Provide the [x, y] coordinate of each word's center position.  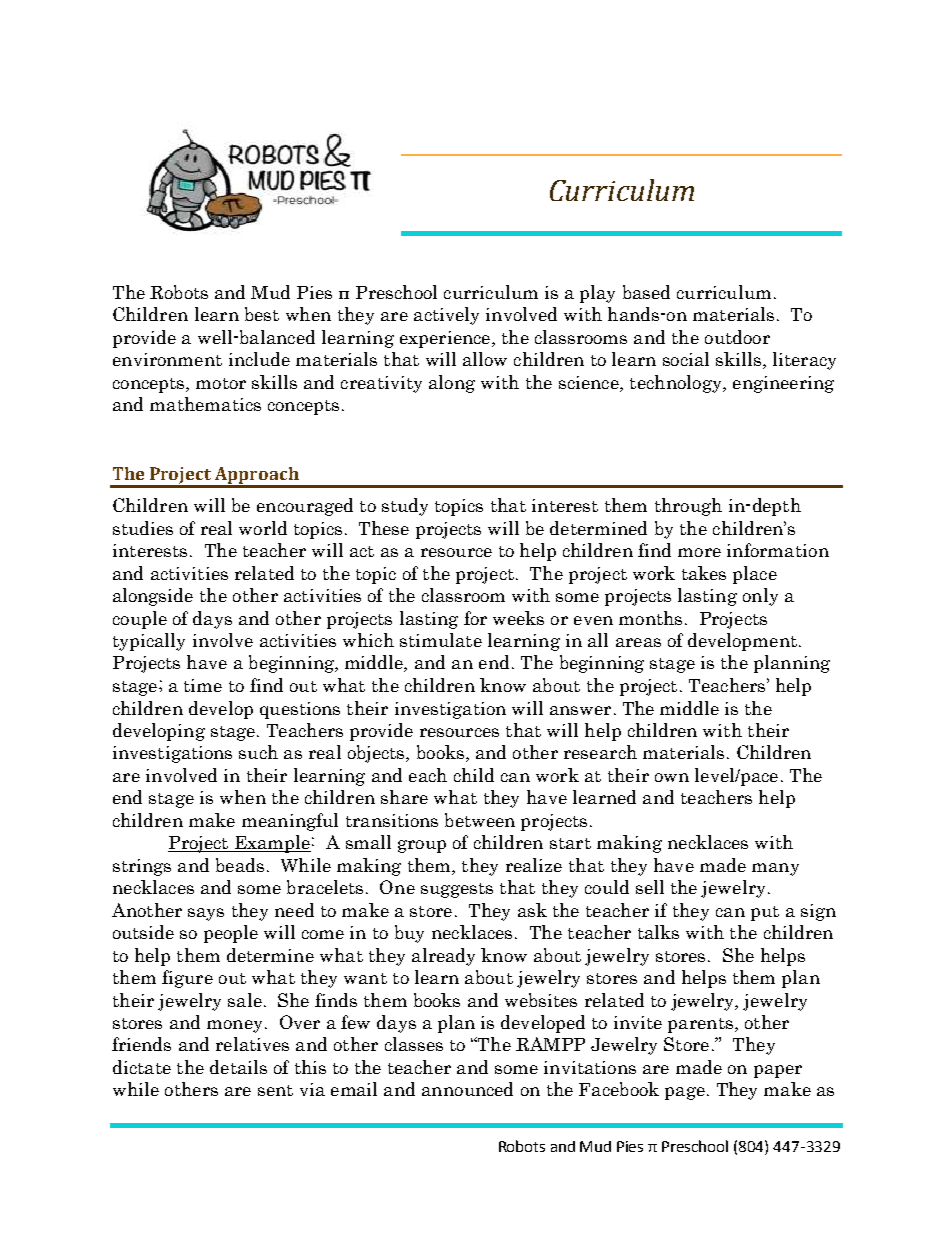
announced [467, 1089]
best [262, 314]
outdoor [737, 337]
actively [446, 316]
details [238, 1067]
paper [778, 1071]
